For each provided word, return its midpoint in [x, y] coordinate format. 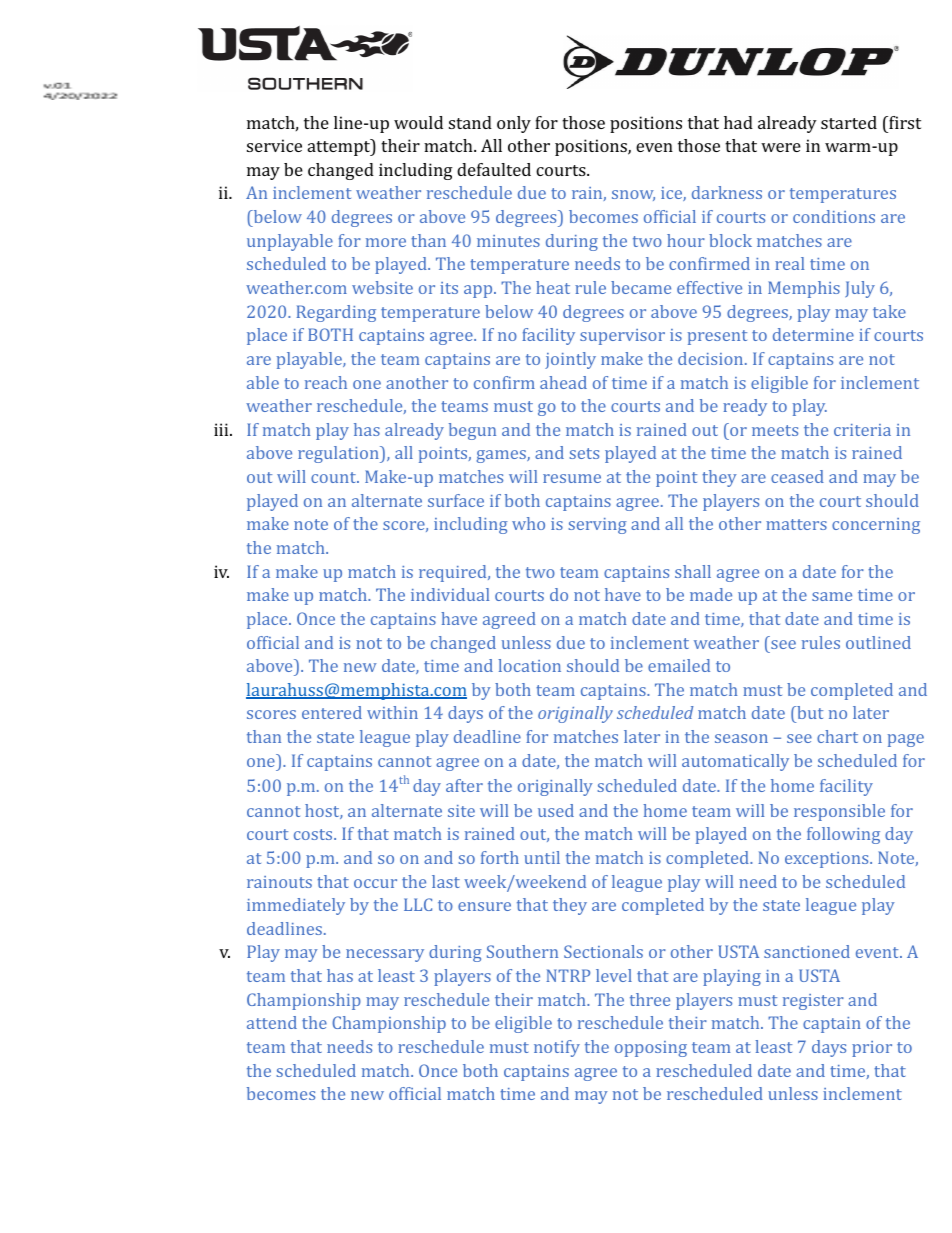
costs [314, 834]
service [274, 145]
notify [557, 1048]
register [813, 1002]
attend [272, 1022]
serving [597, 526]
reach [326, 382]
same [832, 596]
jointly [570, 360]
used [556, 810]
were [781, 147]
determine [813, 334]
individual [450, 594]
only [514, 124]
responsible [839, 812]
